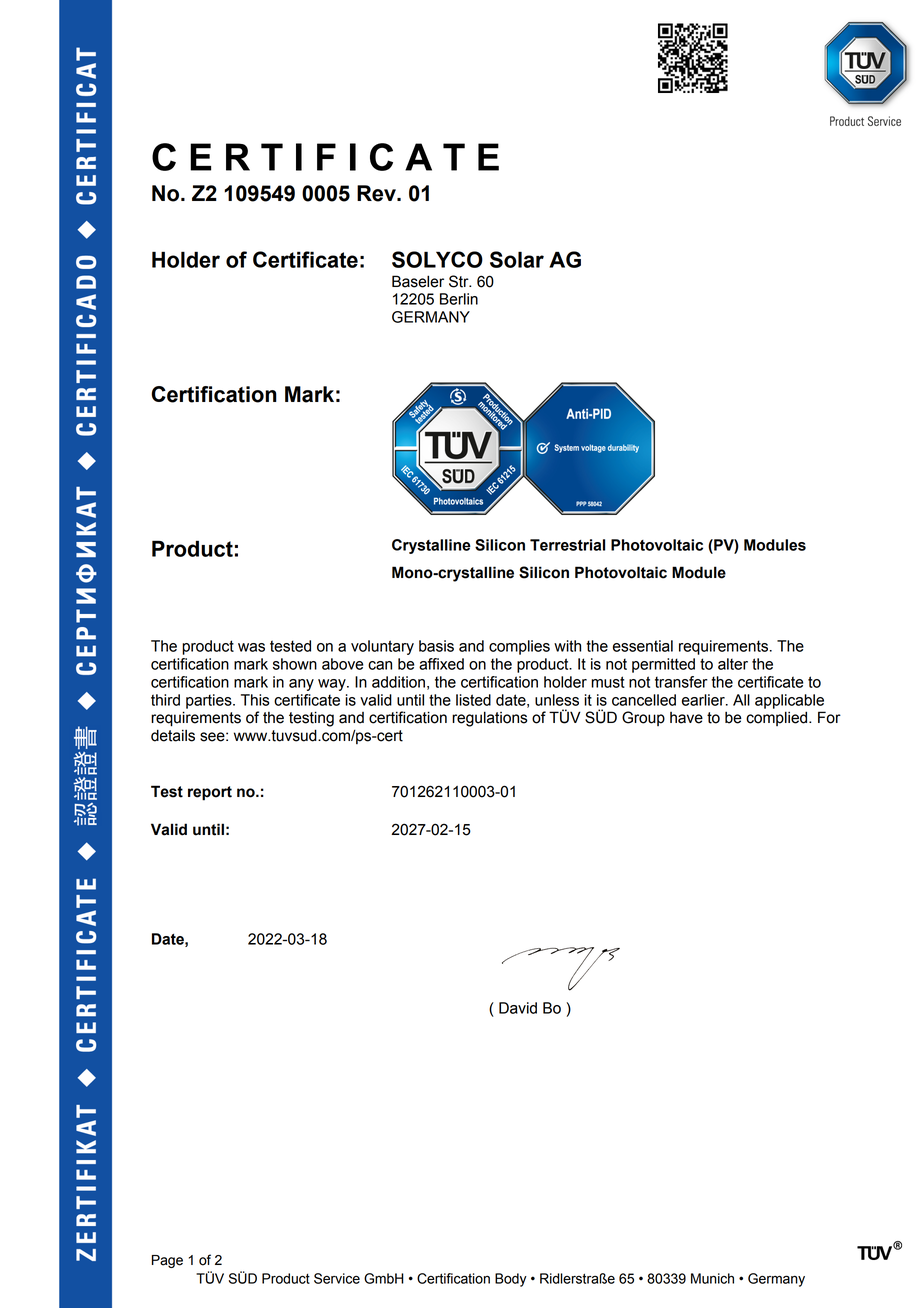 Image resolution: width=924 pixels, height=1308 pixels. I want to click on Page, so click(167, 1261).
